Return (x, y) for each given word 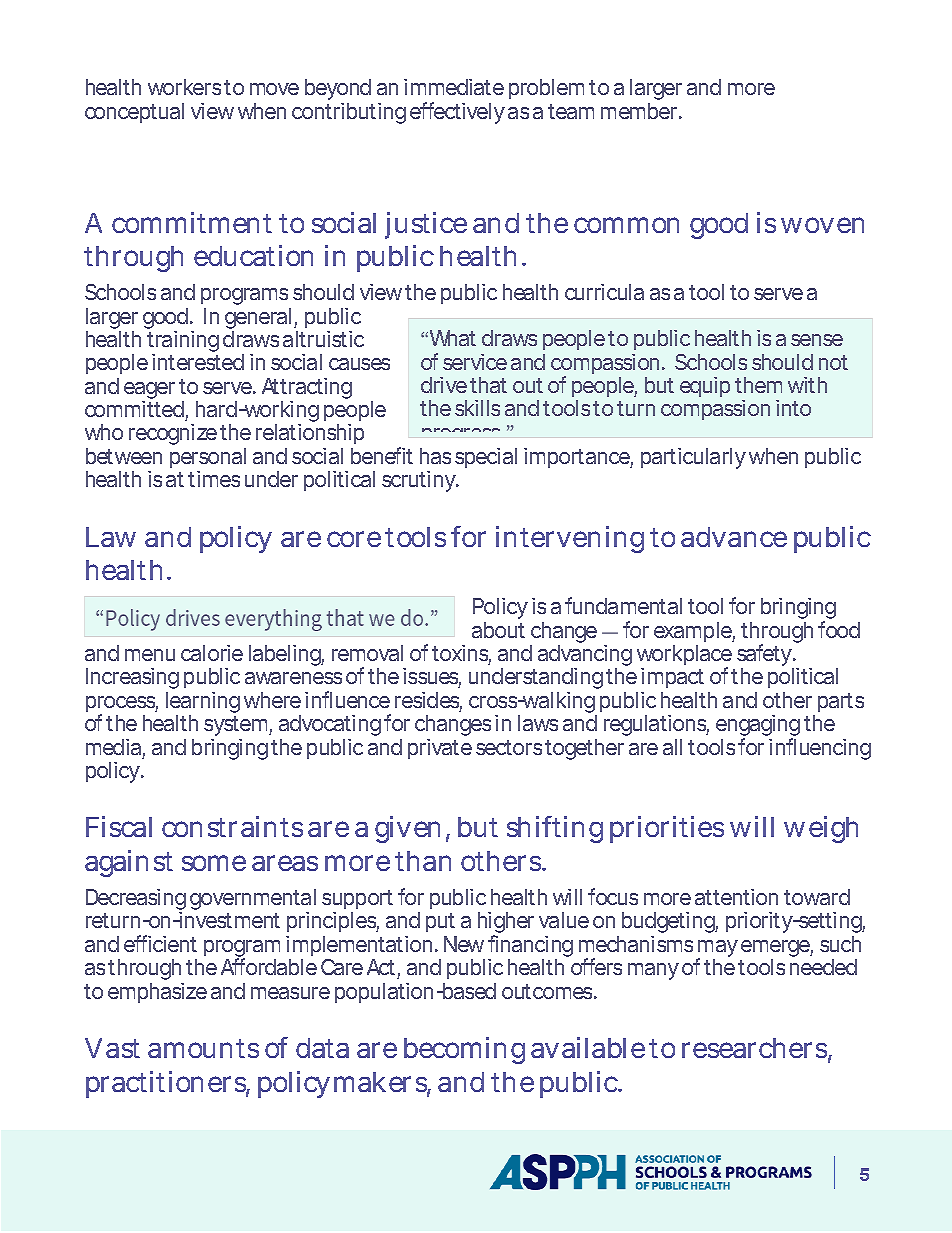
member (639, 111)
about (498, 630)
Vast (112, 1048)
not (833, 362)
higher (506, 924)
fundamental (623, 605)
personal (208, 460)
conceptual (134, 113)
